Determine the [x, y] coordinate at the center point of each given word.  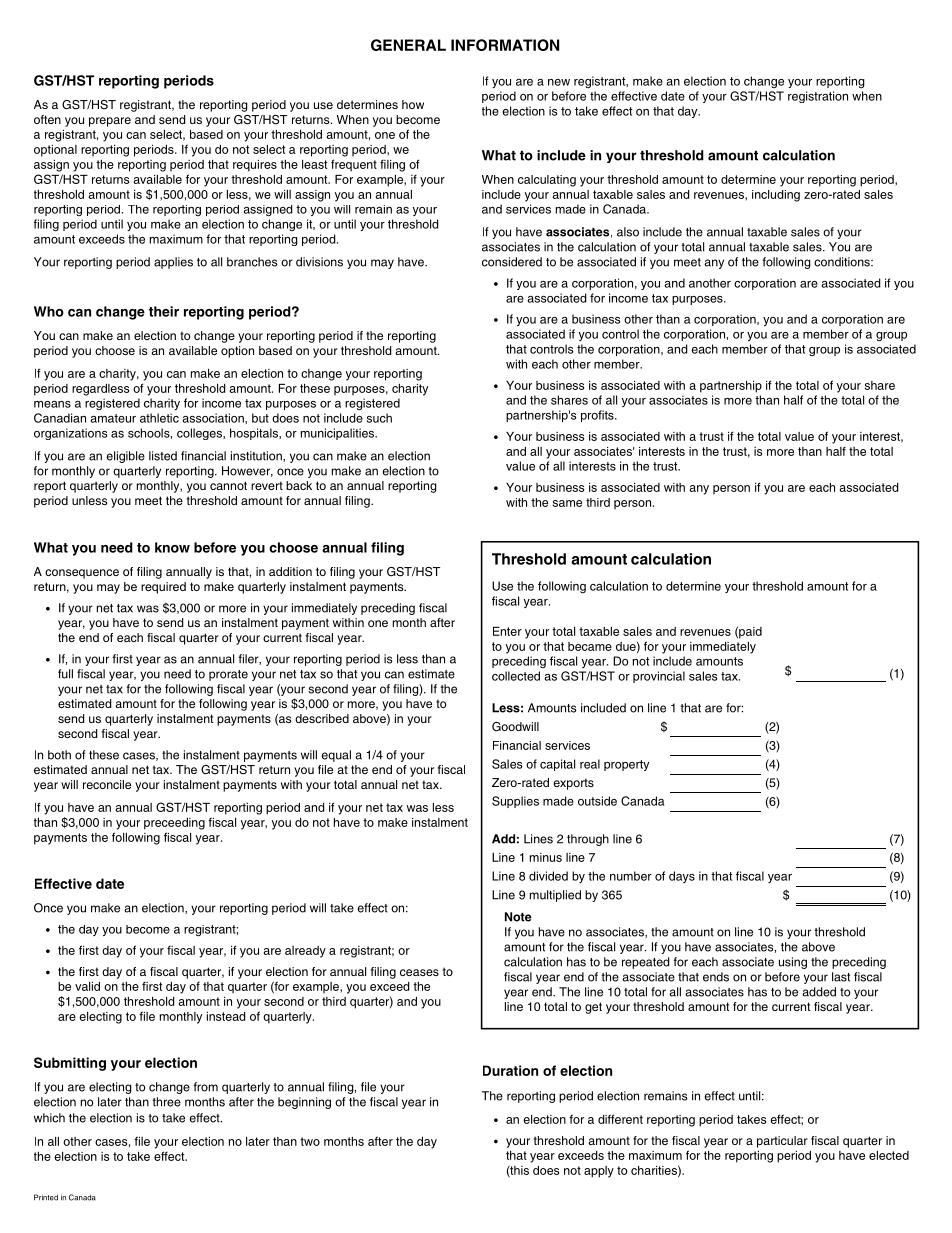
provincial [659, 677]
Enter [507, 631]
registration [818, 97]
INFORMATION [505, 45]
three [166, 1102]
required [163, 588]
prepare [110, 122]
